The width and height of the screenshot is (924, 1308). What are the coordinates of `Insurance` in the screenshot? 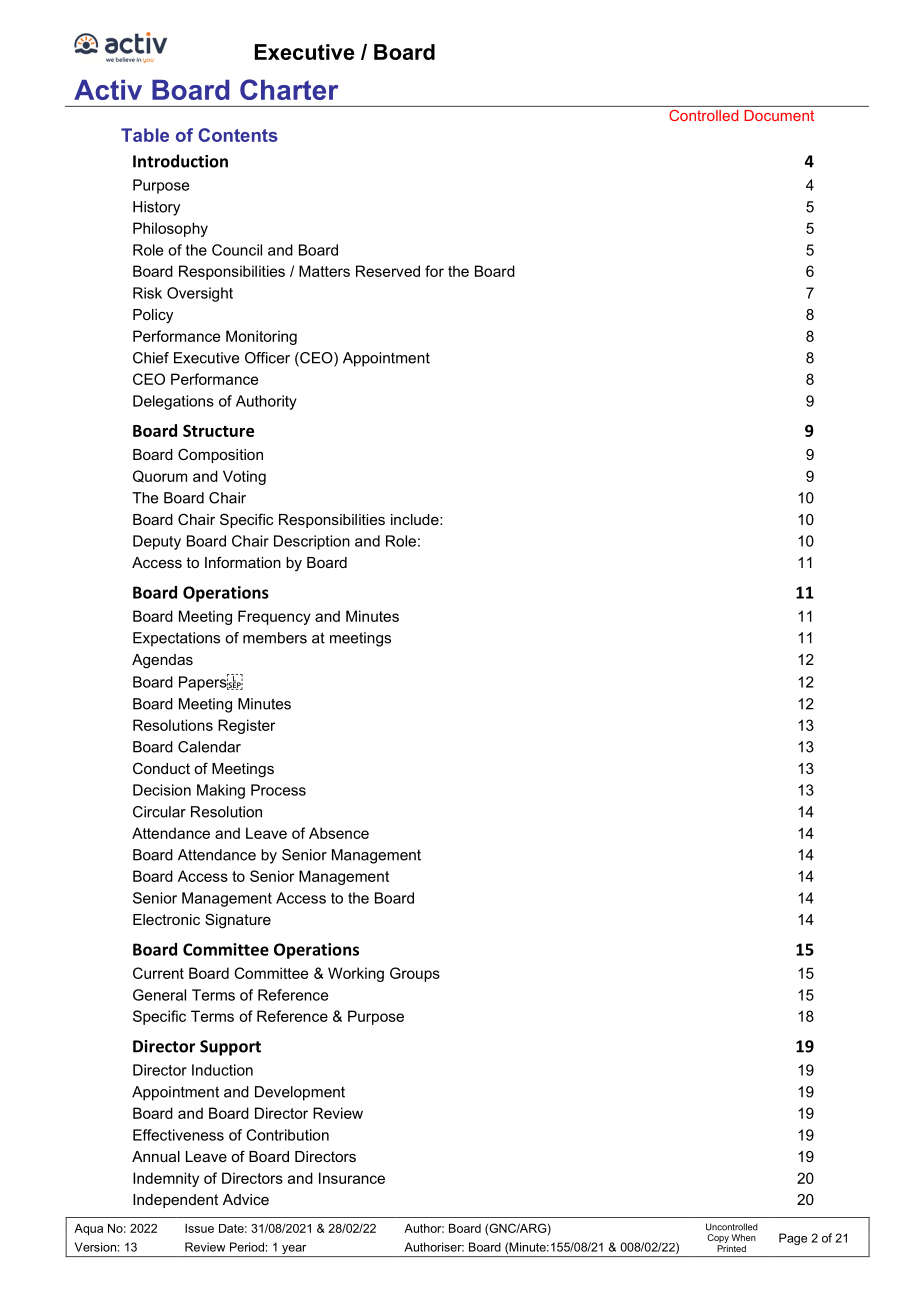 It's located at (352, 1178).
